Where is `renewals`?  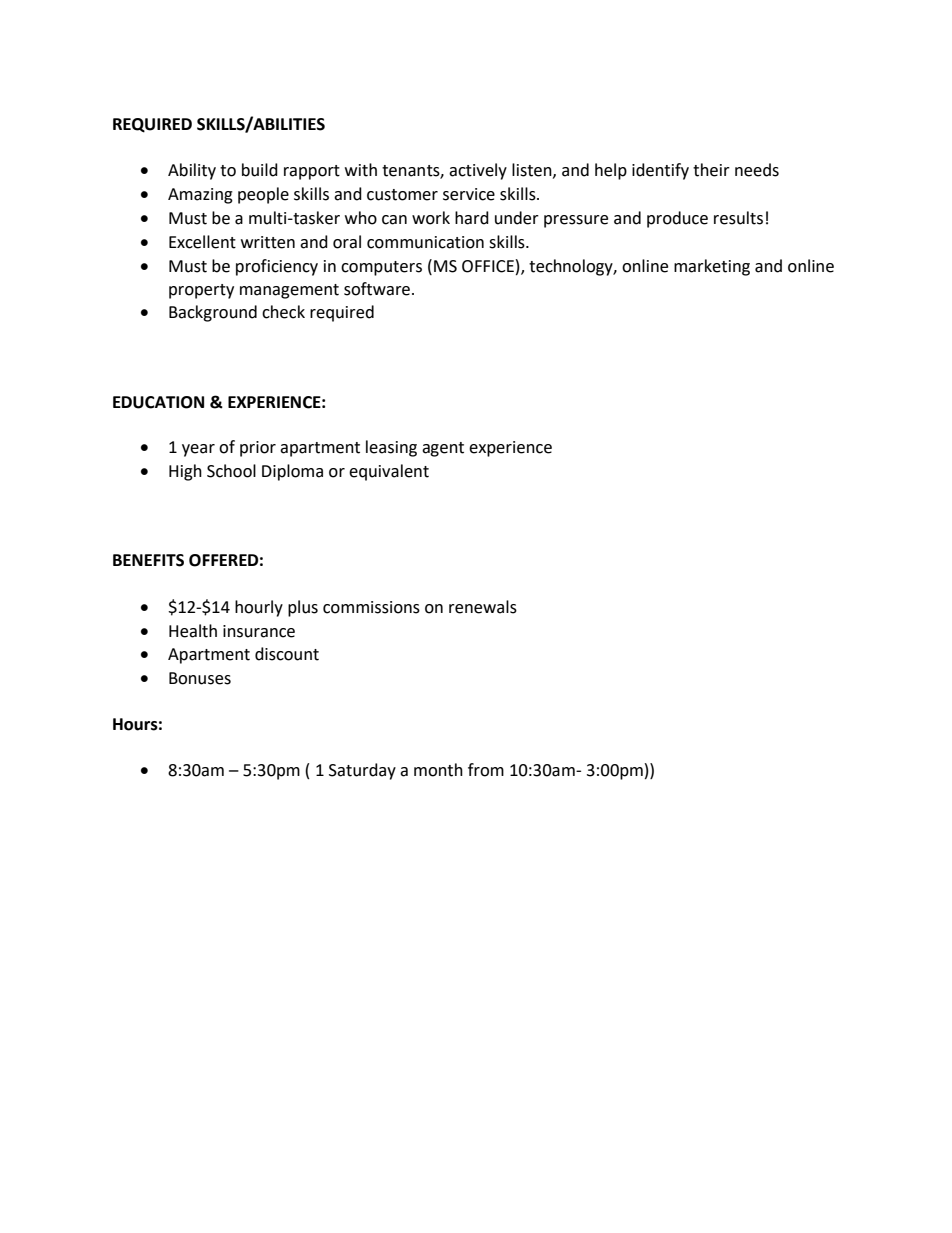
renewals is located at coordinates (483, 607).
